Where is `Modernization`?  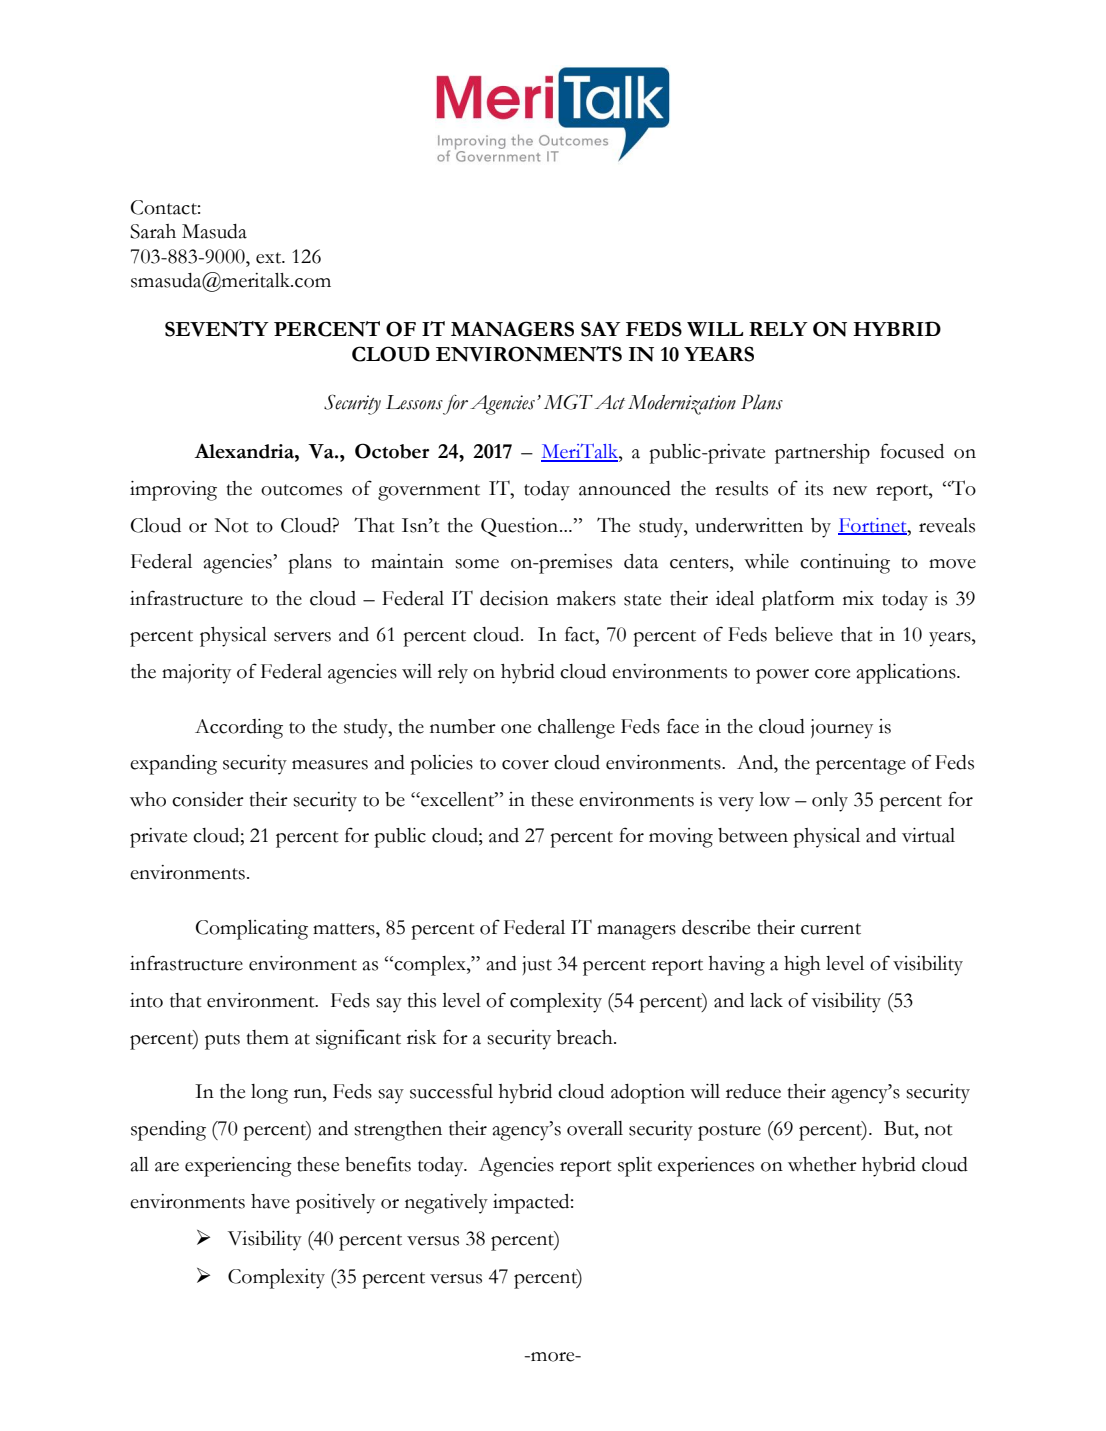
Modernization is located at coordinates (682, 405).
